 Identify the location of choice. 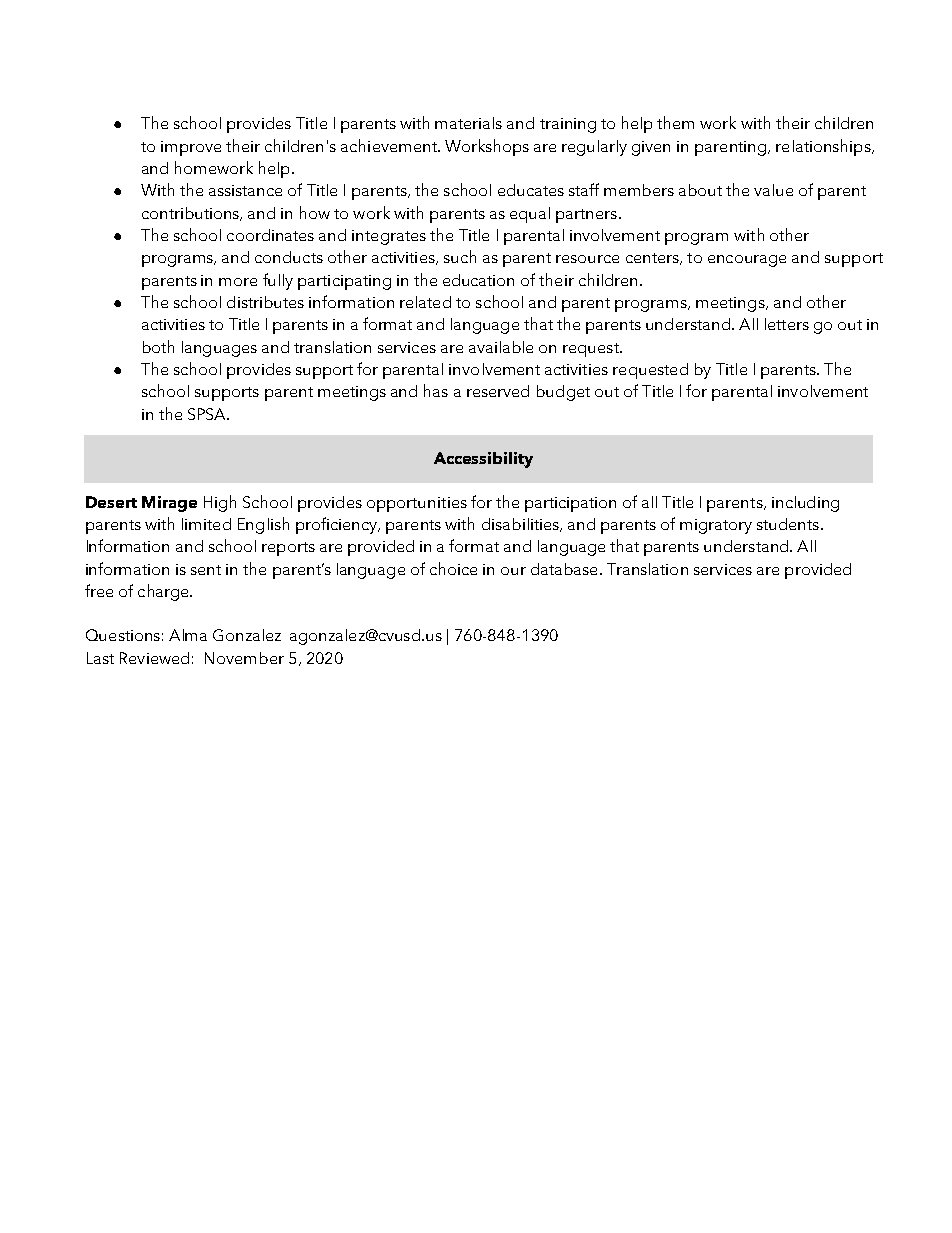
(453, 568).
